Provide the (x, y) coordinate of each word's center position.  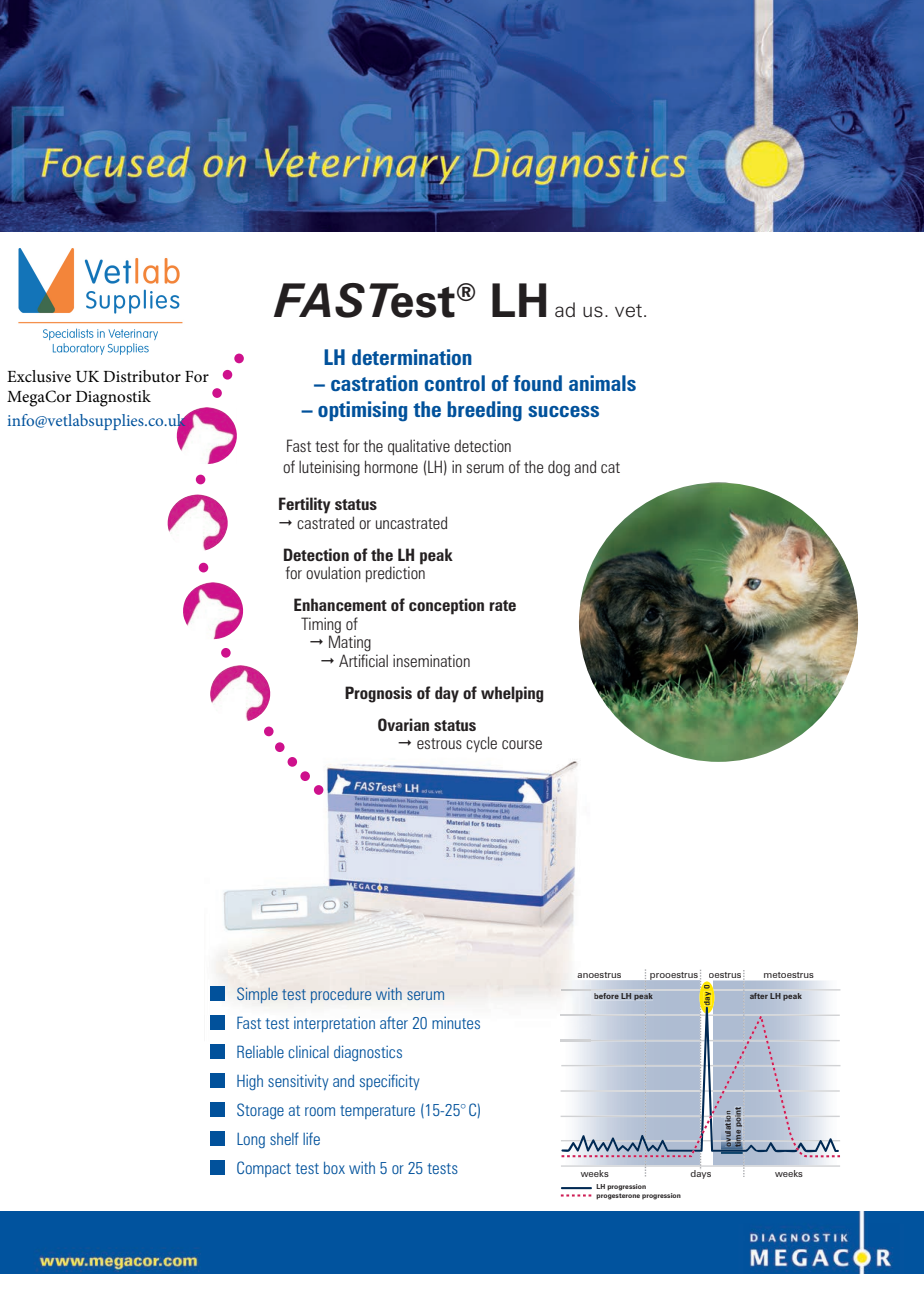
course (522, 744)
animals (602, 383)
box (334, 1168)
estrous (439, 743)
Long (251, 1140)
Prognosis (378, 694)
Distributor (142, 376)
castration (374, 383)
